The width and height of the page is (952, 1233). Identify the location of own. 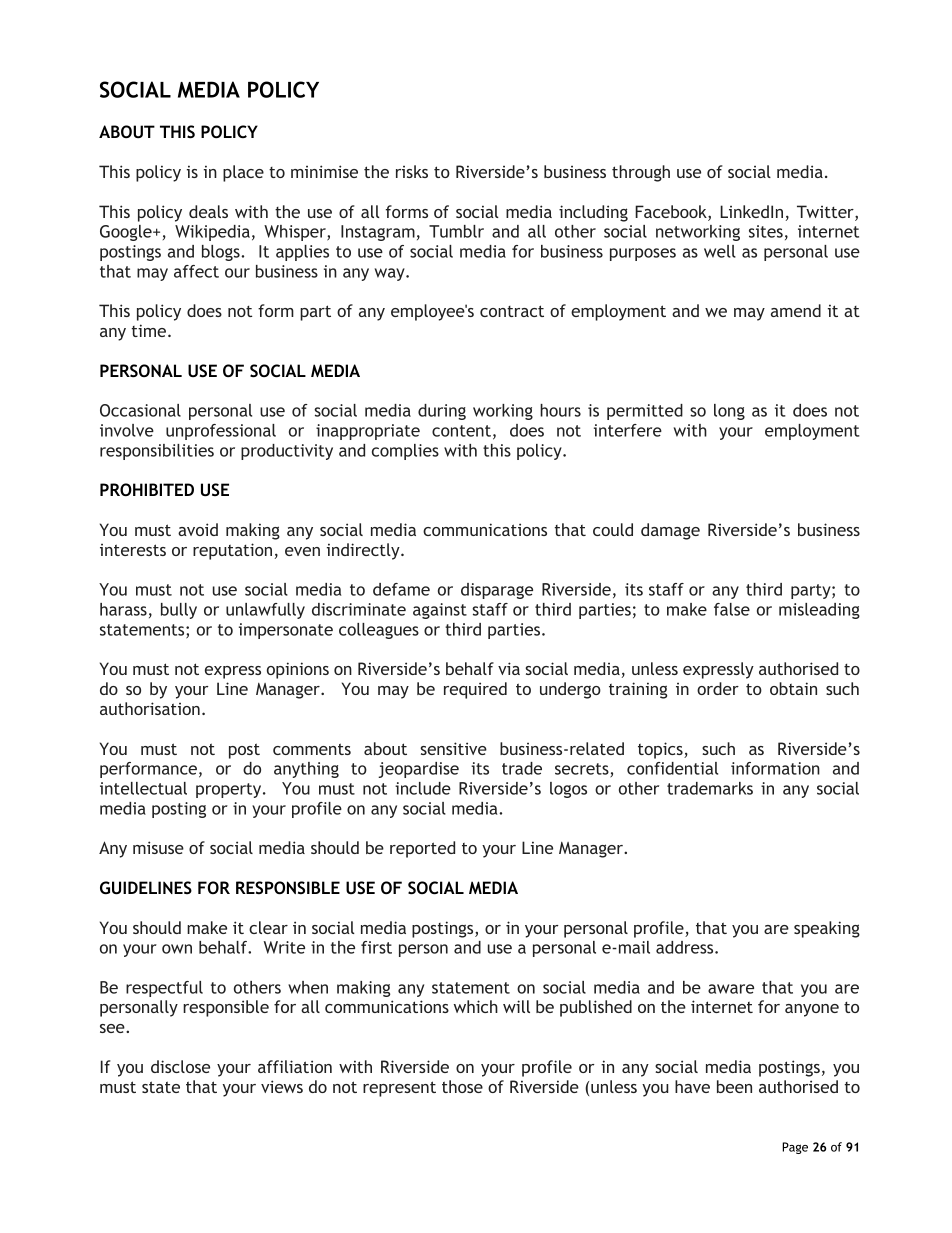
(177, 949).
